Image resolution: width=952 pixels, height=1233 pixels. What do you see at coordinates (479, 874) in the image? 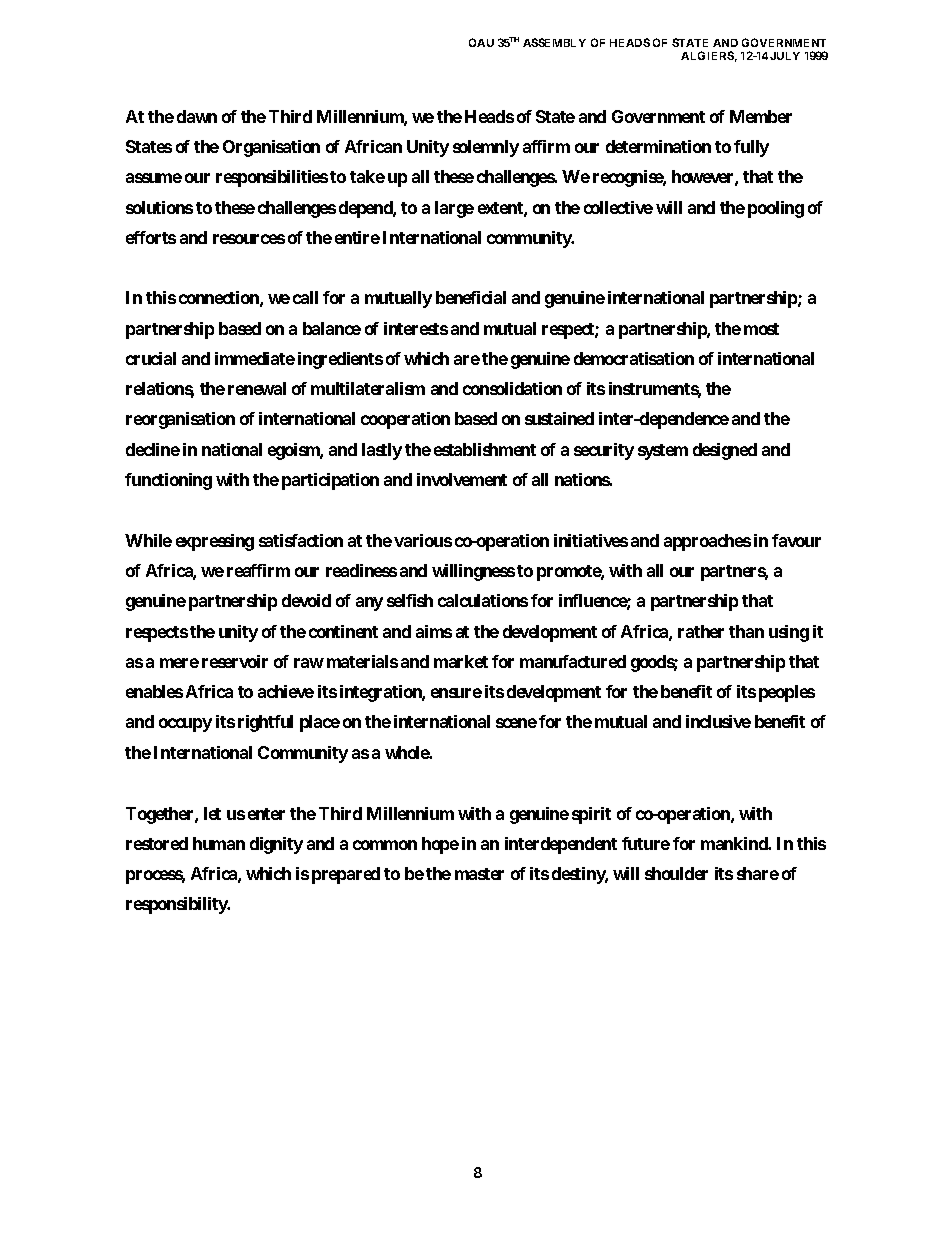
I see `master` at bounding box center [479, 874].
